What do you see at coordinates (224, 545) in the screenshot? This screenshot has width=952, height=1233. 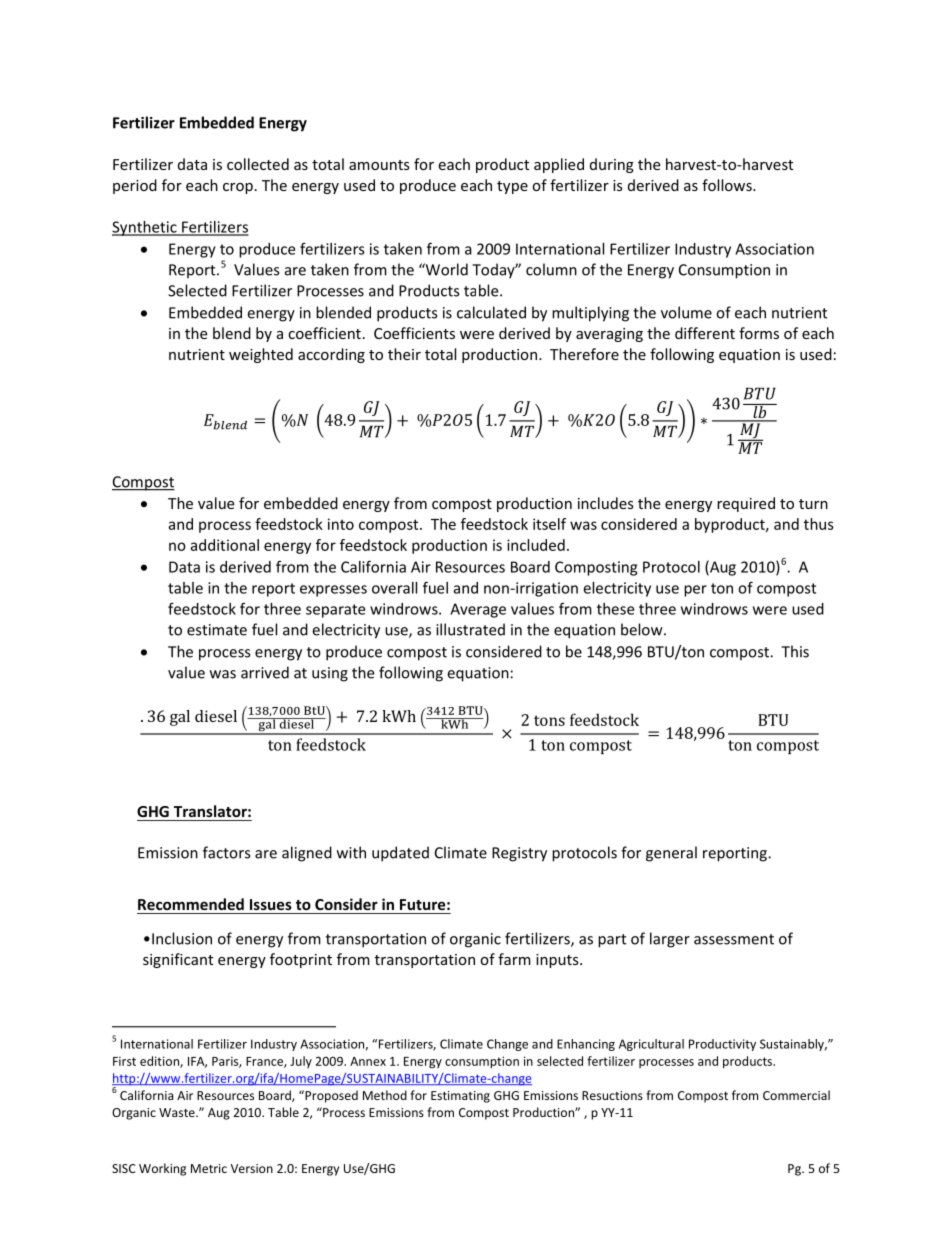 I see `additional` at bounding box center [224, 545].
